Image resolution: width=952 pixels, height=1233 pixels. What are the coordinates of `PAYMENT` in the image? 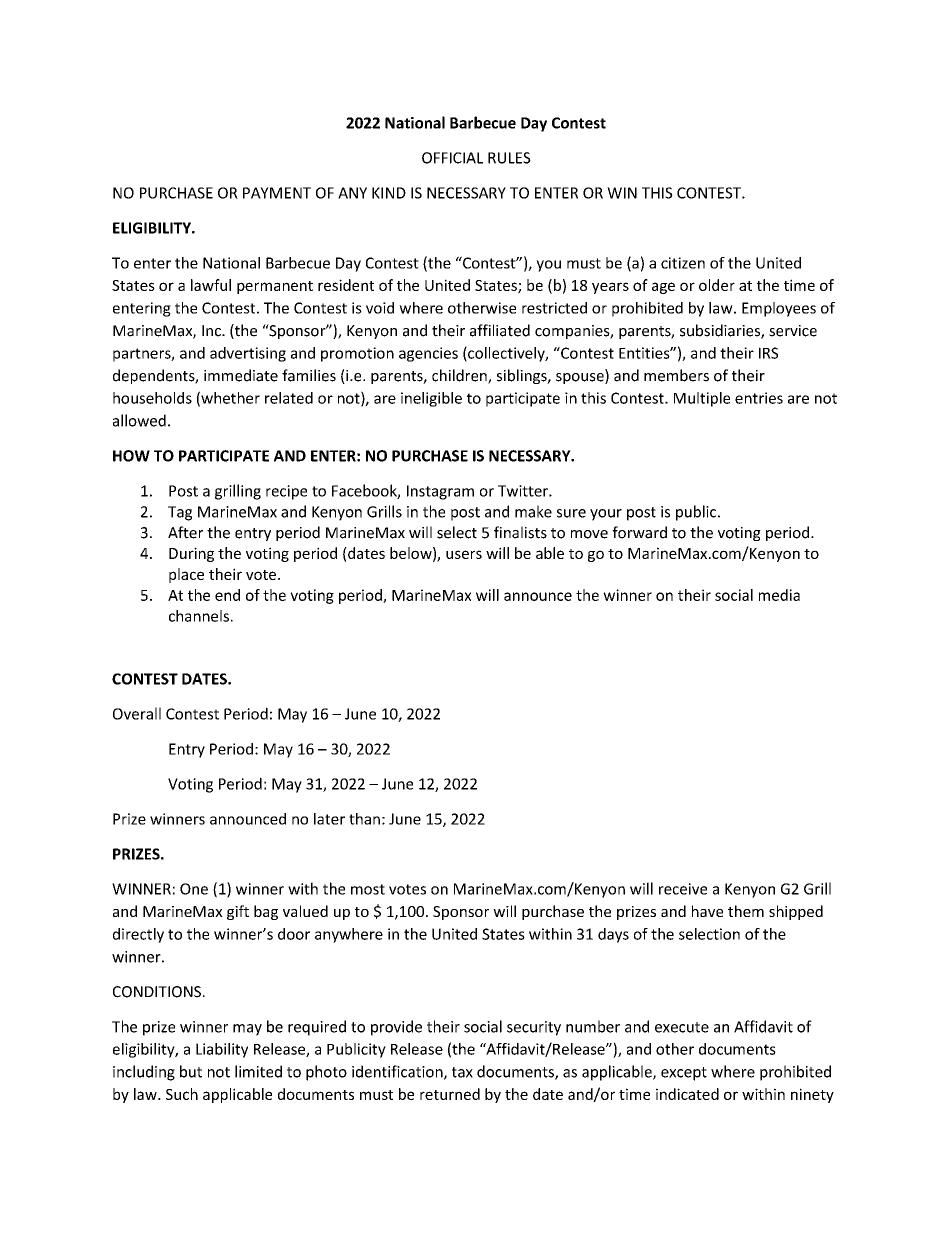 It's located at (277, 193).
